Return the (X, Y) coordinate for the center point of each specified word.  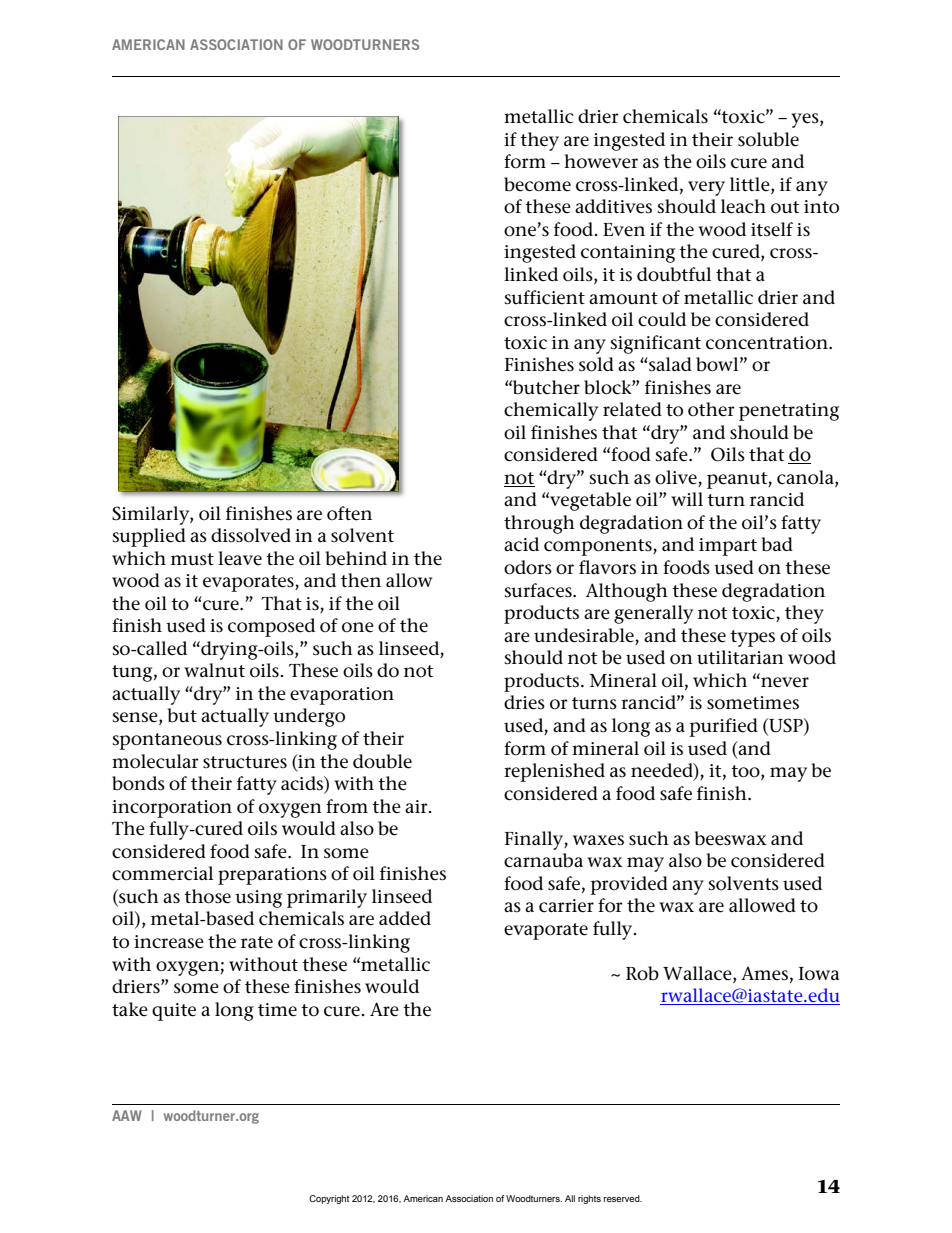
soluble (768, 139)
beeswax (730, 838)
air (417, 806)
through (539, 524)
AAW (127, 1115)
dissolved (251, 535)
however (601, 161)
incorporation (172, 809)
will (687, 499)
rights (589, 1199)
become (537, 184)
